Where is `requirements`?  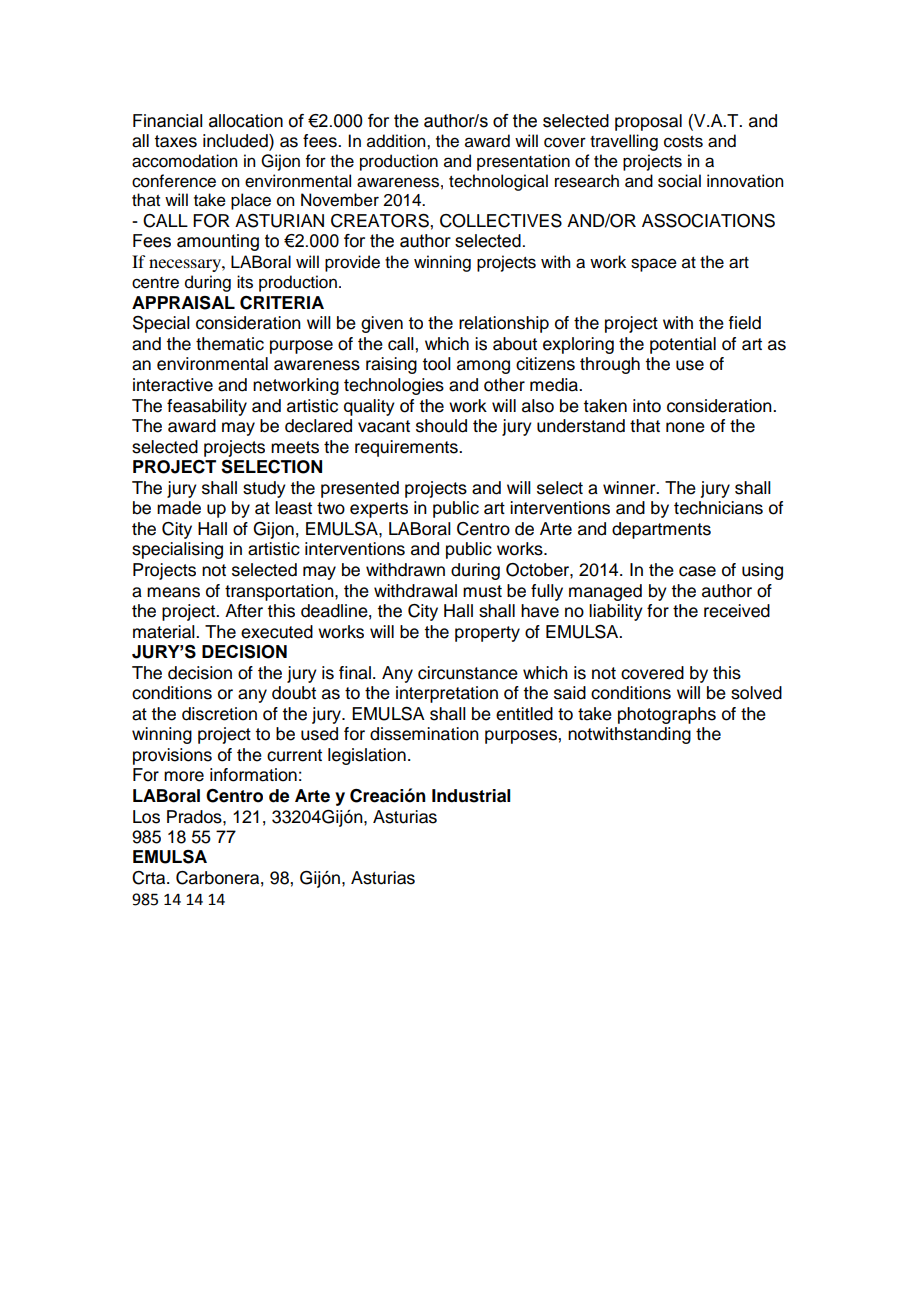 requirements is located at coordinates (407, 448).
